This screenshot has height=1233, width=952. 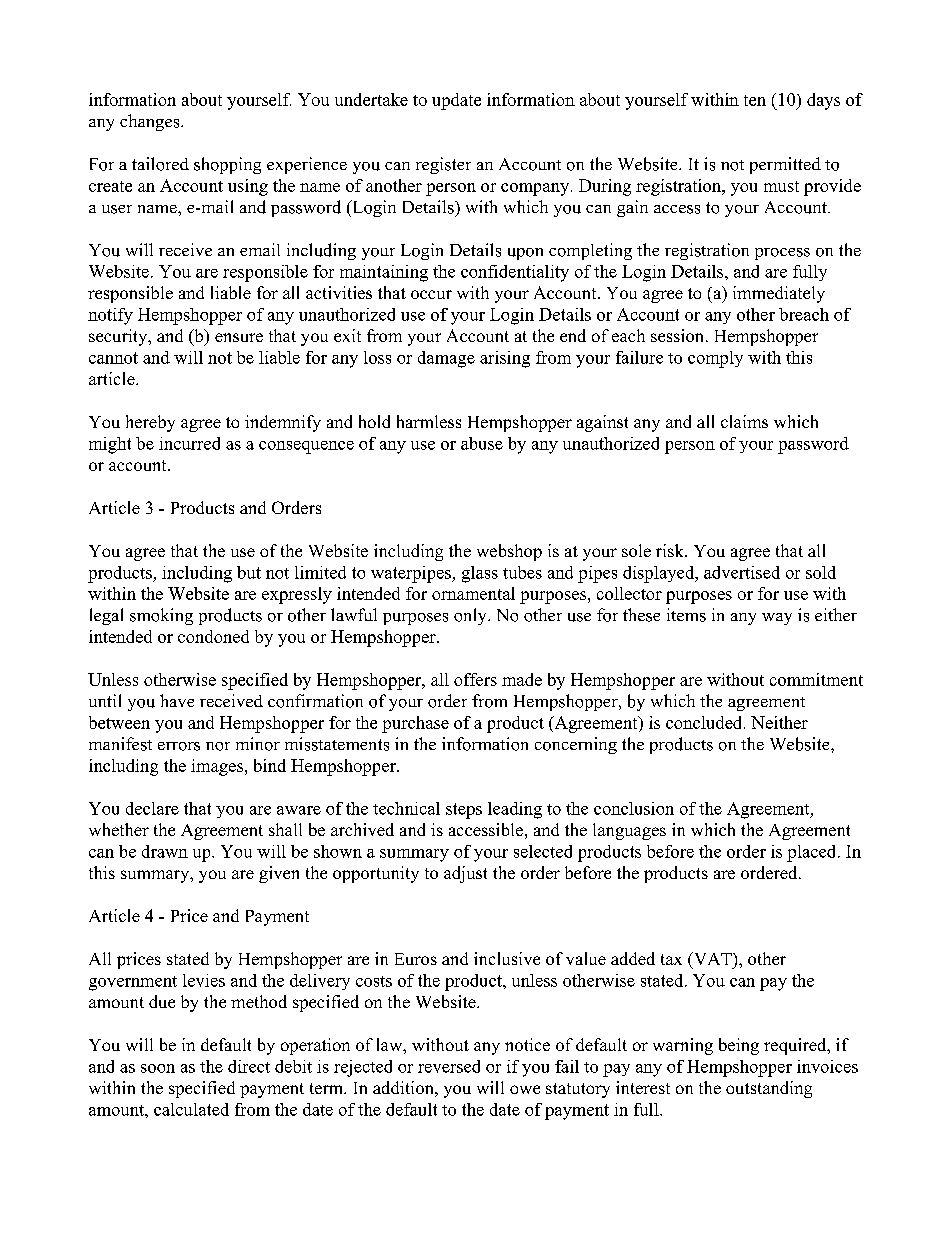 I want to click on steps, so click(x=464, y=811).
